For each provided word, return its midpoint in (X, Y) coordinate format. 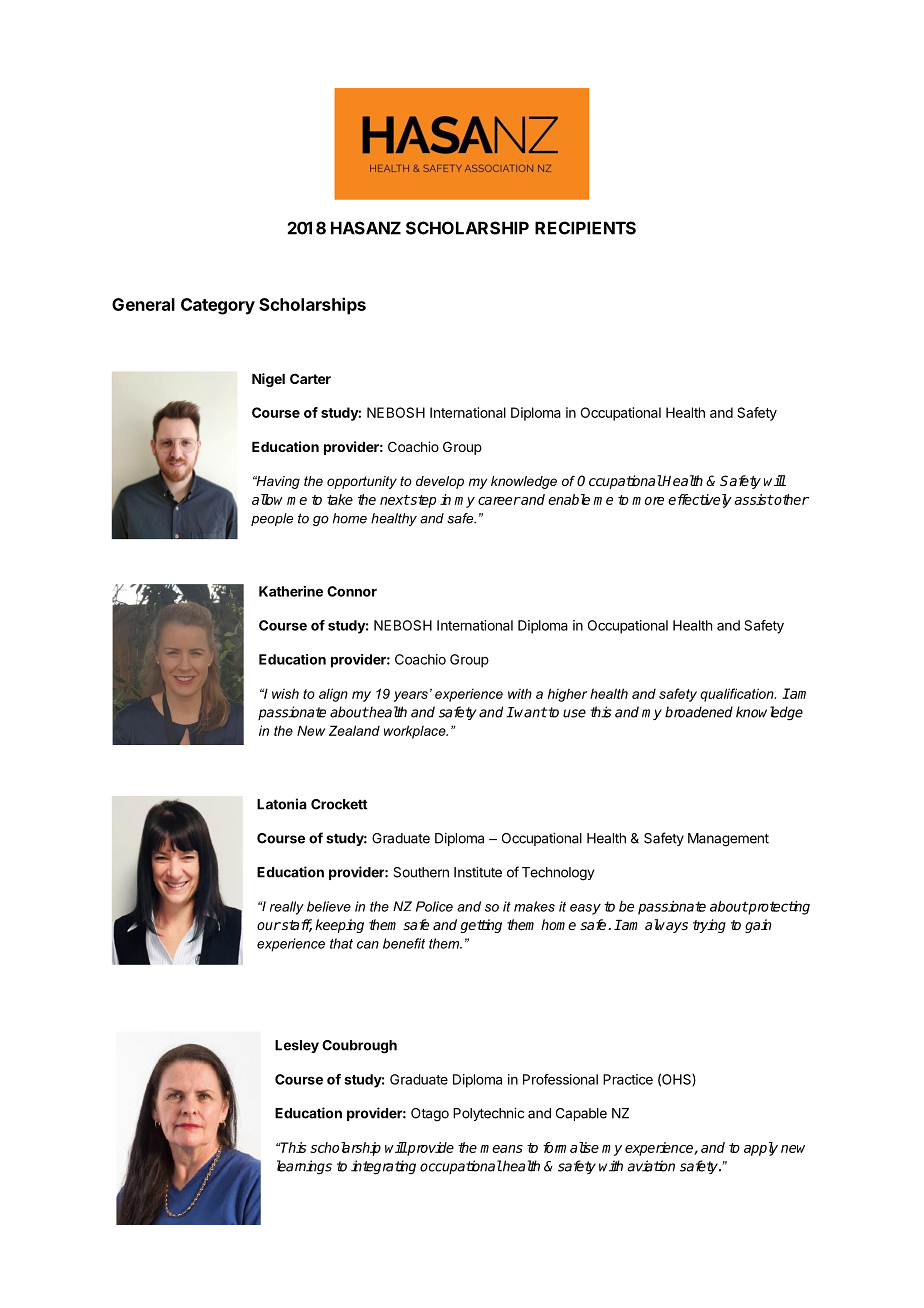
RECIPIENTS (585, 228)
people (272, 519)
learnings (304, 1167)
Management (728, 840)
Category (218, 306)
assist (753, 499)
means (501, 1149)
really (287, 908)
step (422, 501)
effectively (700, 501)
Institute (478, 872)
